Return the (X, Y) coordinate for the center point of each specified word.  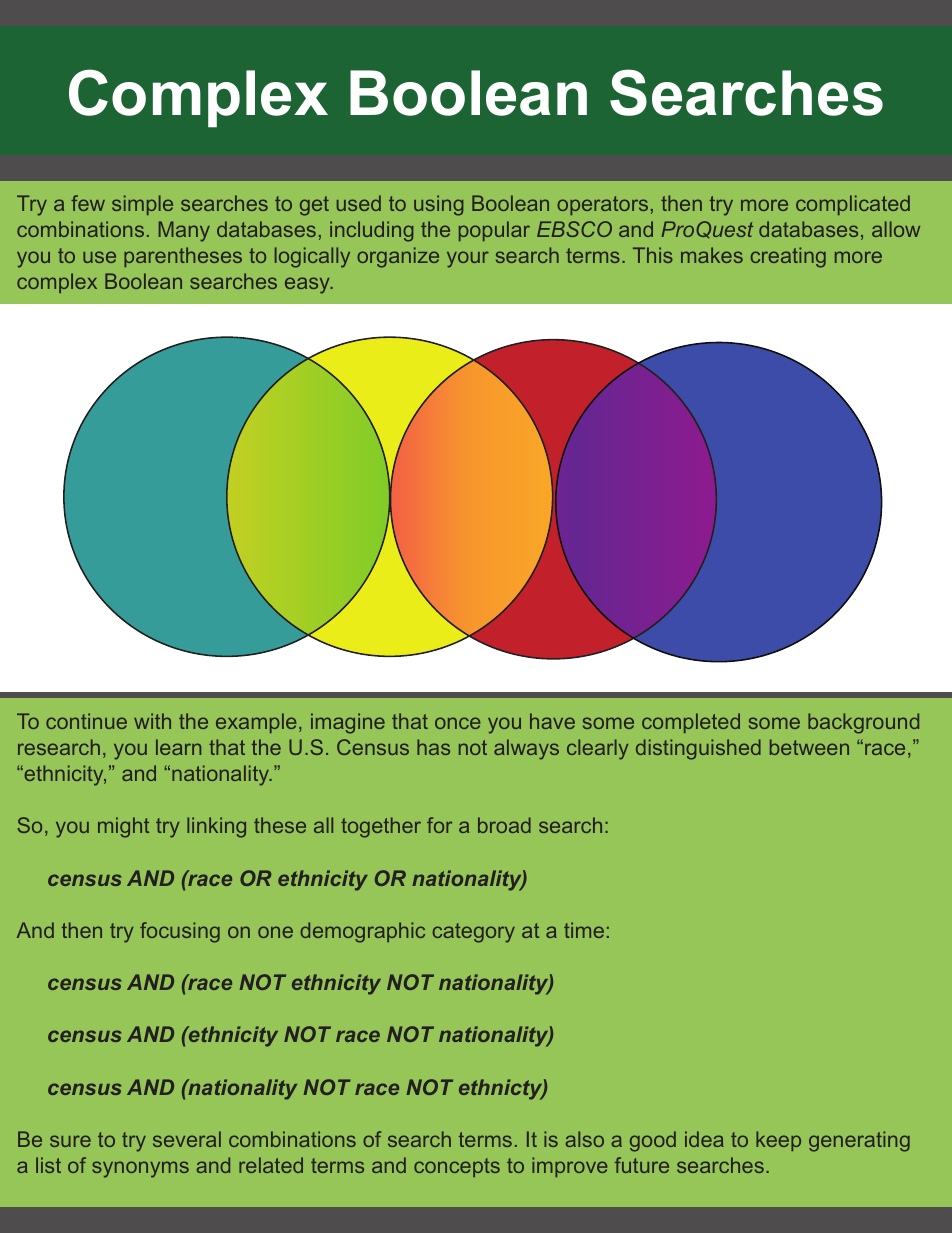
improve (569, 1167)
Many (184, 231)
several (187, 1139)
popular (494, 231)
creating (788, 257)
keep (778, 1141)
